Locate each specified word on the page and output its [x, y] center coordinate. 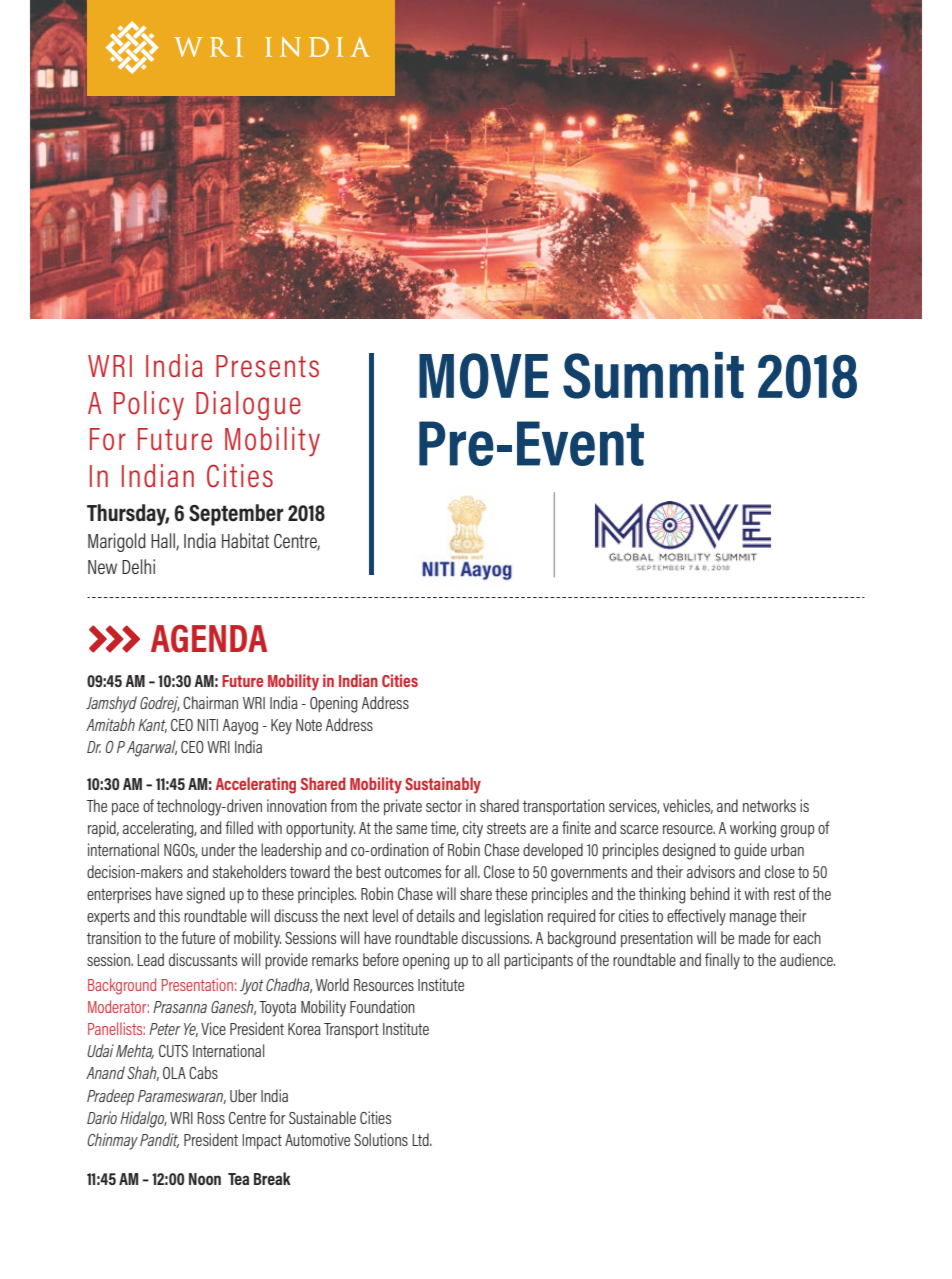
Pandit [159, 1140]
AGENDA [209, 639]
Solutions [381, 1139]
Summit [653, 375]
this [169, 915]
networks [769, 805]
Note [309, 725]
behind [709, 893]
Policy [149, 406]
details [436, 915]
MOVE [484, 376]
